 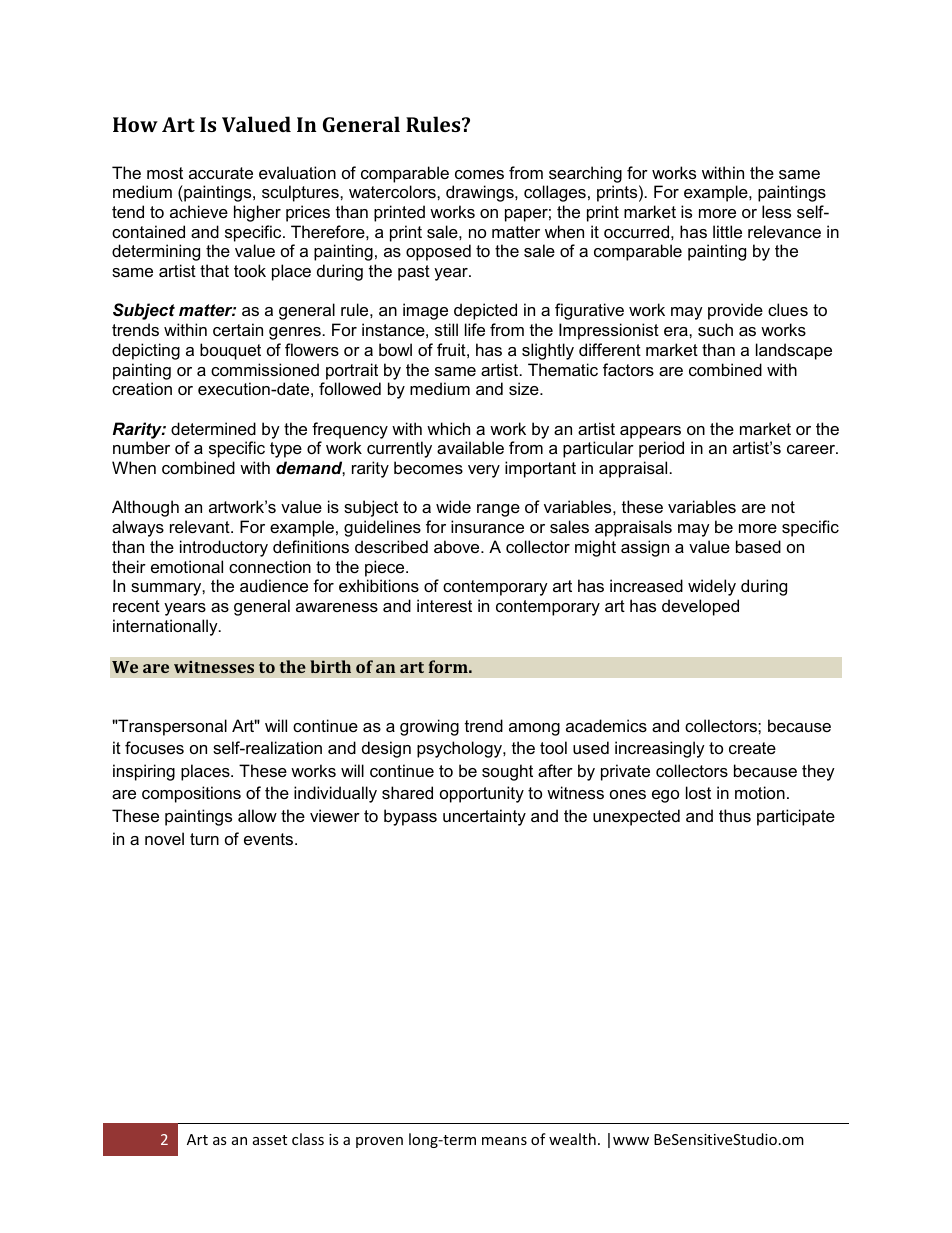 I want to click on landscape, so click(x=794, y=351).
